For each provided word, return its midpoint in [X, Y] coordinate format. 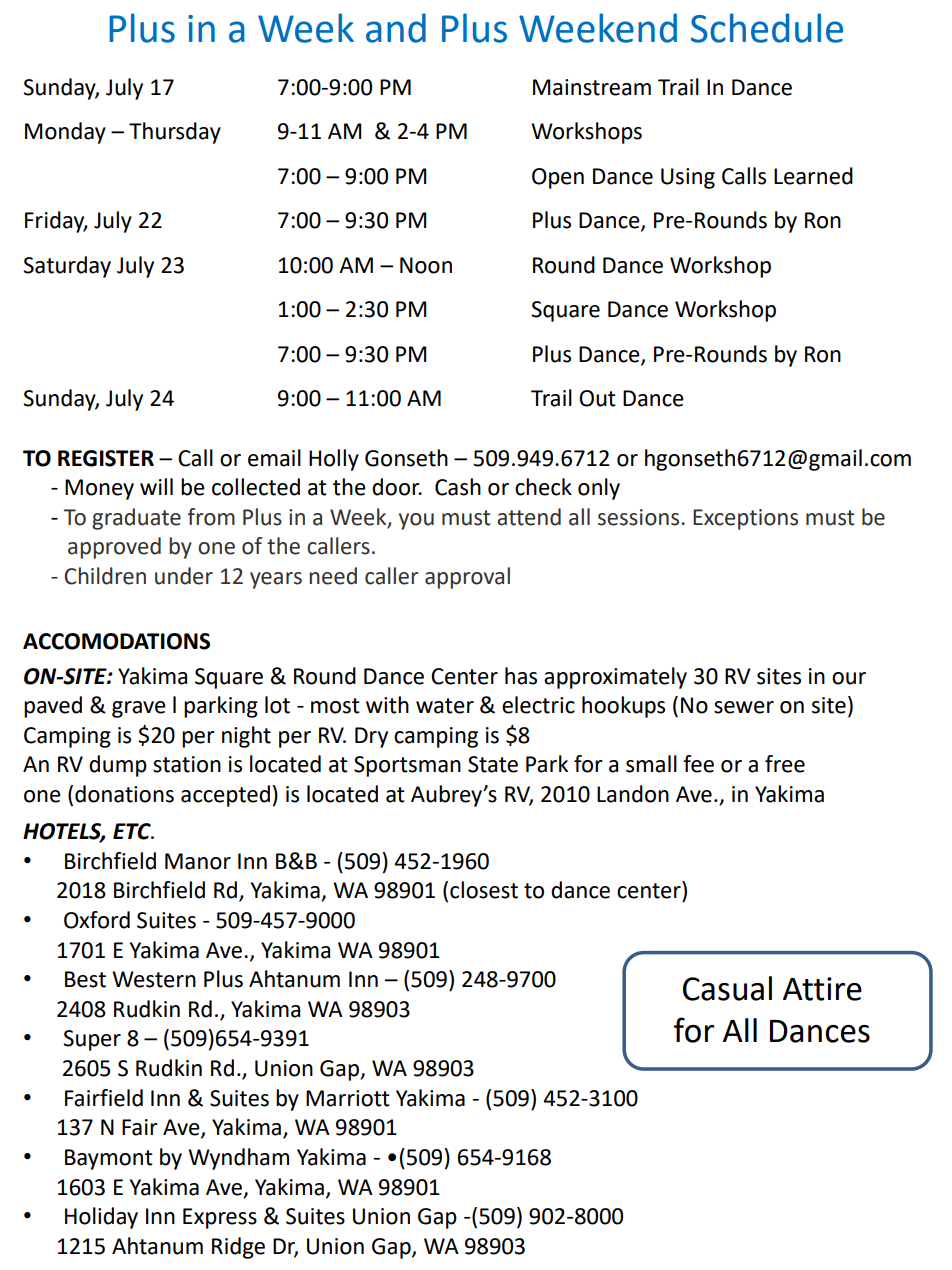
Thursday [175, 133]
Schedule [767, 28]
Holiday [101, 1218]
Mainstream [592, 87]
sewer [744, 707]
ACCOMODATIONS [116, 641]
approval [467, 578]
